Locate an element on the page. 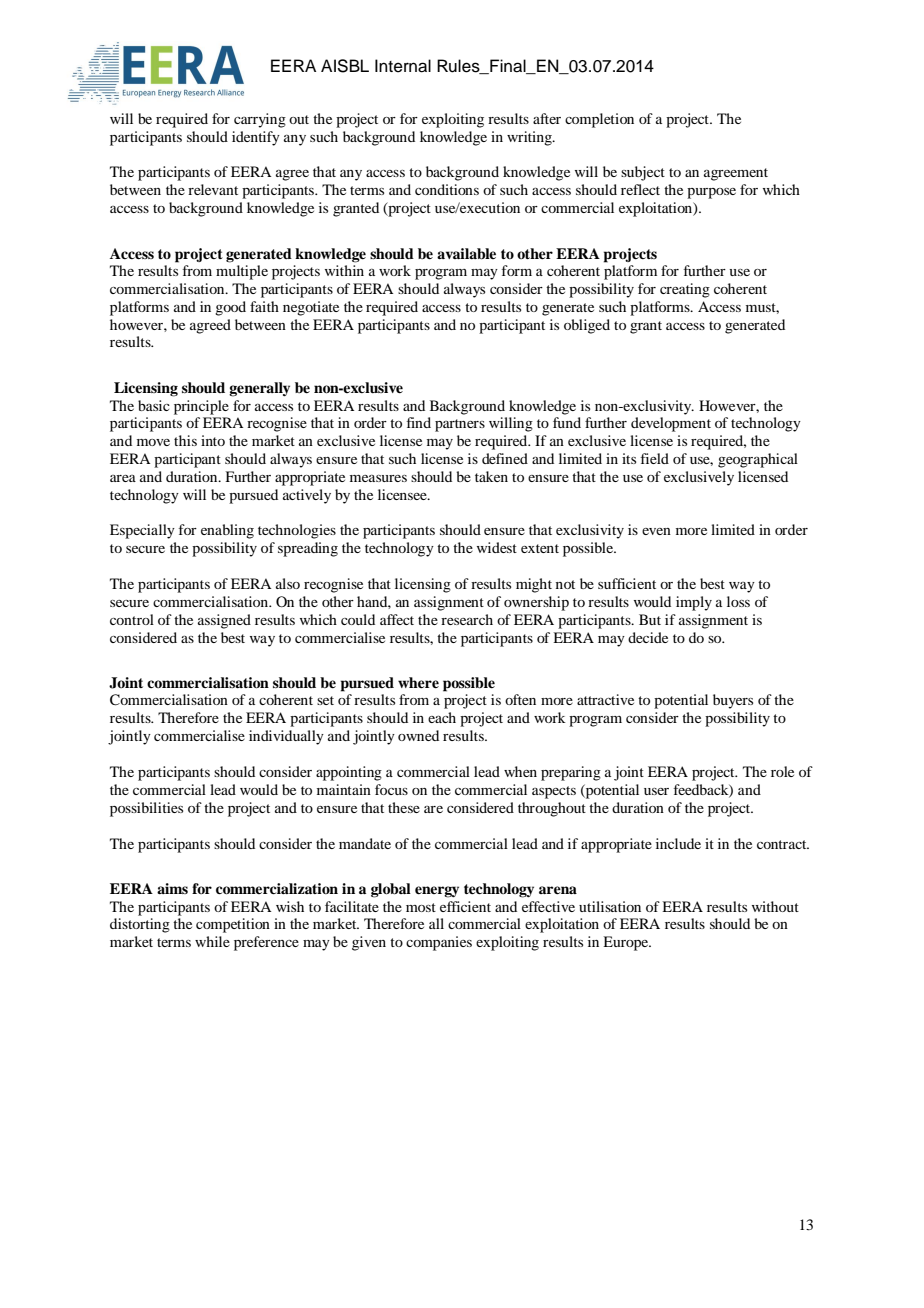 This document has width=924, height=1308. completion is located at coordinates (599, 120).
